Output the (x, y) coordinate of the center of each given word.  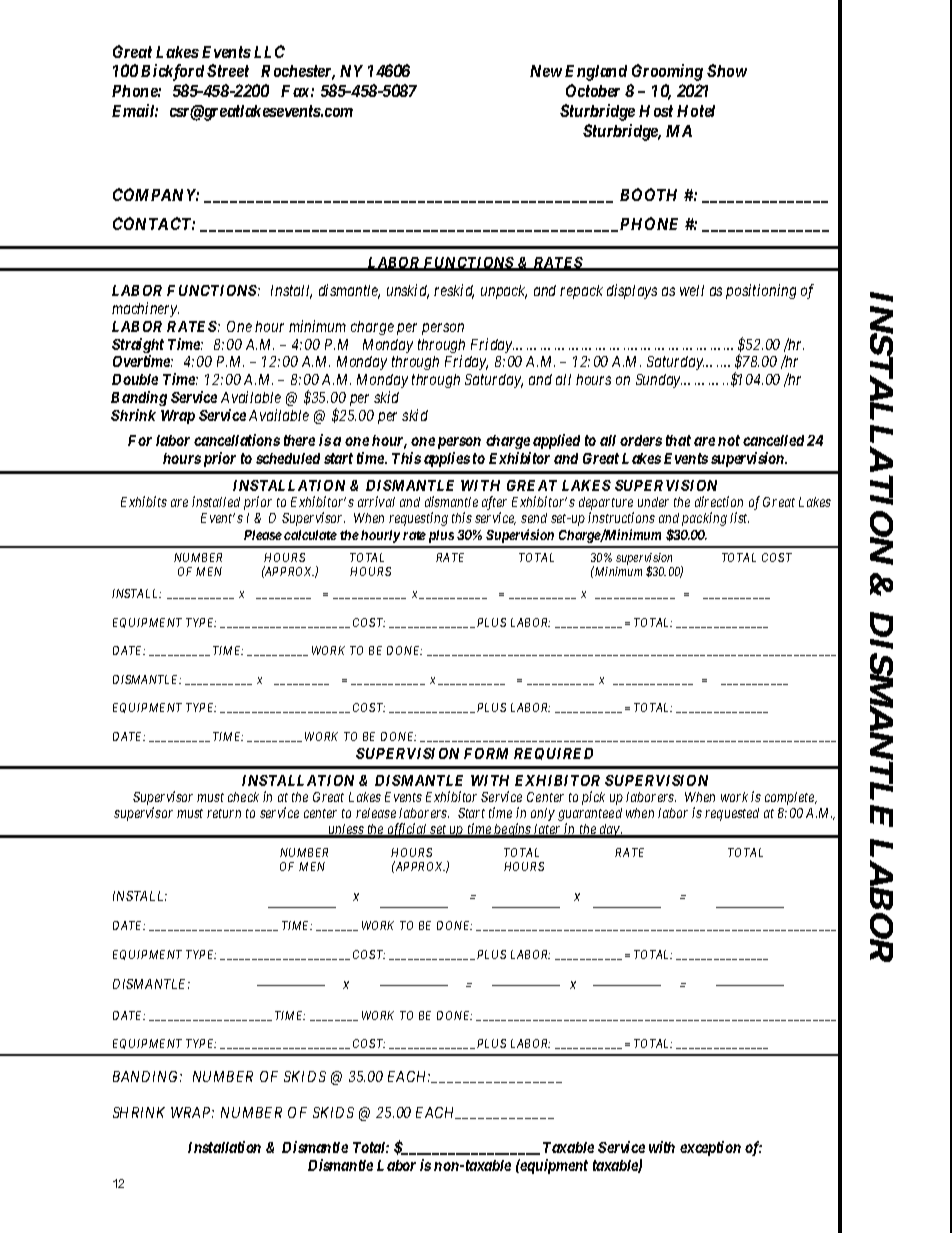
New (546, 71)
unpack (504, 292)
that (678, 440)
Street (228, 70)
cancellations (237, 440)
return (224, 813)
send (534, 518)
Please (263, 535)
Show (727, 70)
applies (447, 459)
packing (704, 519)
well (692, 290)
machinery (145, 309)
